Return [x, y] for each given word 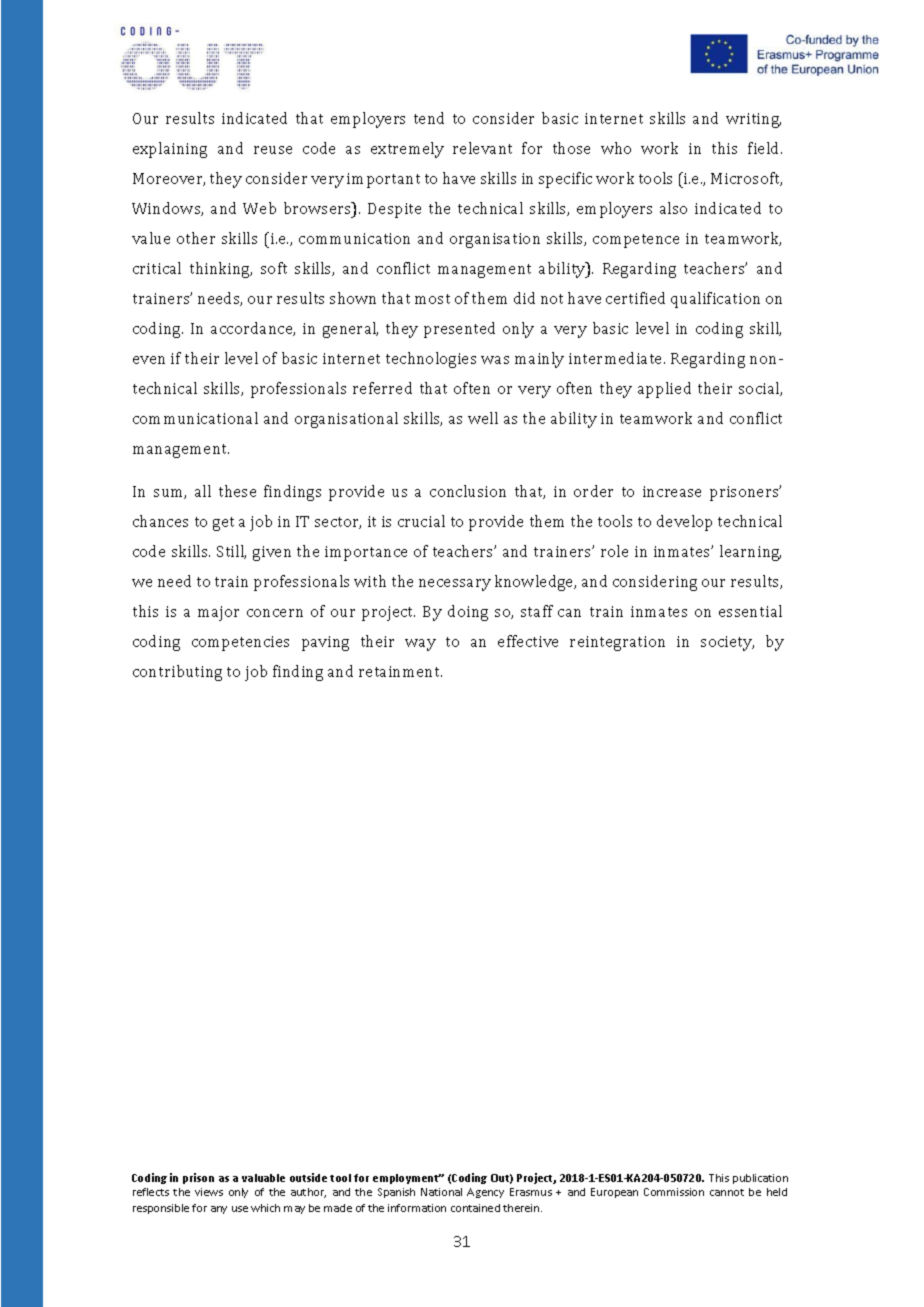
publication [760, 1179]
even [149, 360]
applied [664, 390]
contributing [177, 673]
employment [407, 1179]
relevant [482, 148]
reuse [273, 150]
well [483, 418]
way [420, 645]
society [727, 643]
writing [753, 120]
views [209, 1192]
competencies [240, 643]
